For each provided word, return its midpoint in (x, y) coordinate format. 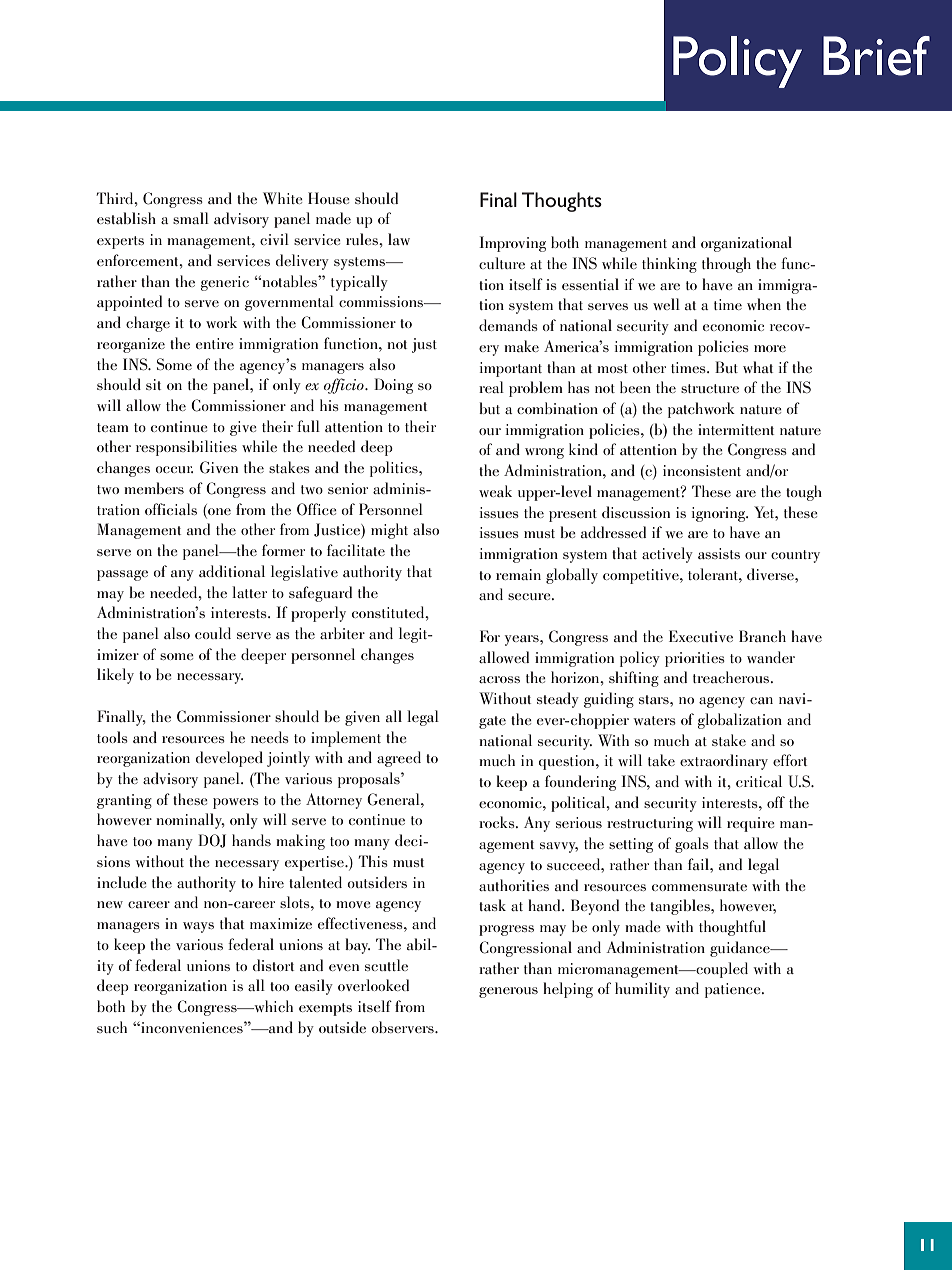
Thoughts (562, 202)
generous (508, 992)
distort (273, 965)
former (283, 550)
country (795, 556)
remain (518, 574)
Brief (876, 56)
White (283, 198)
